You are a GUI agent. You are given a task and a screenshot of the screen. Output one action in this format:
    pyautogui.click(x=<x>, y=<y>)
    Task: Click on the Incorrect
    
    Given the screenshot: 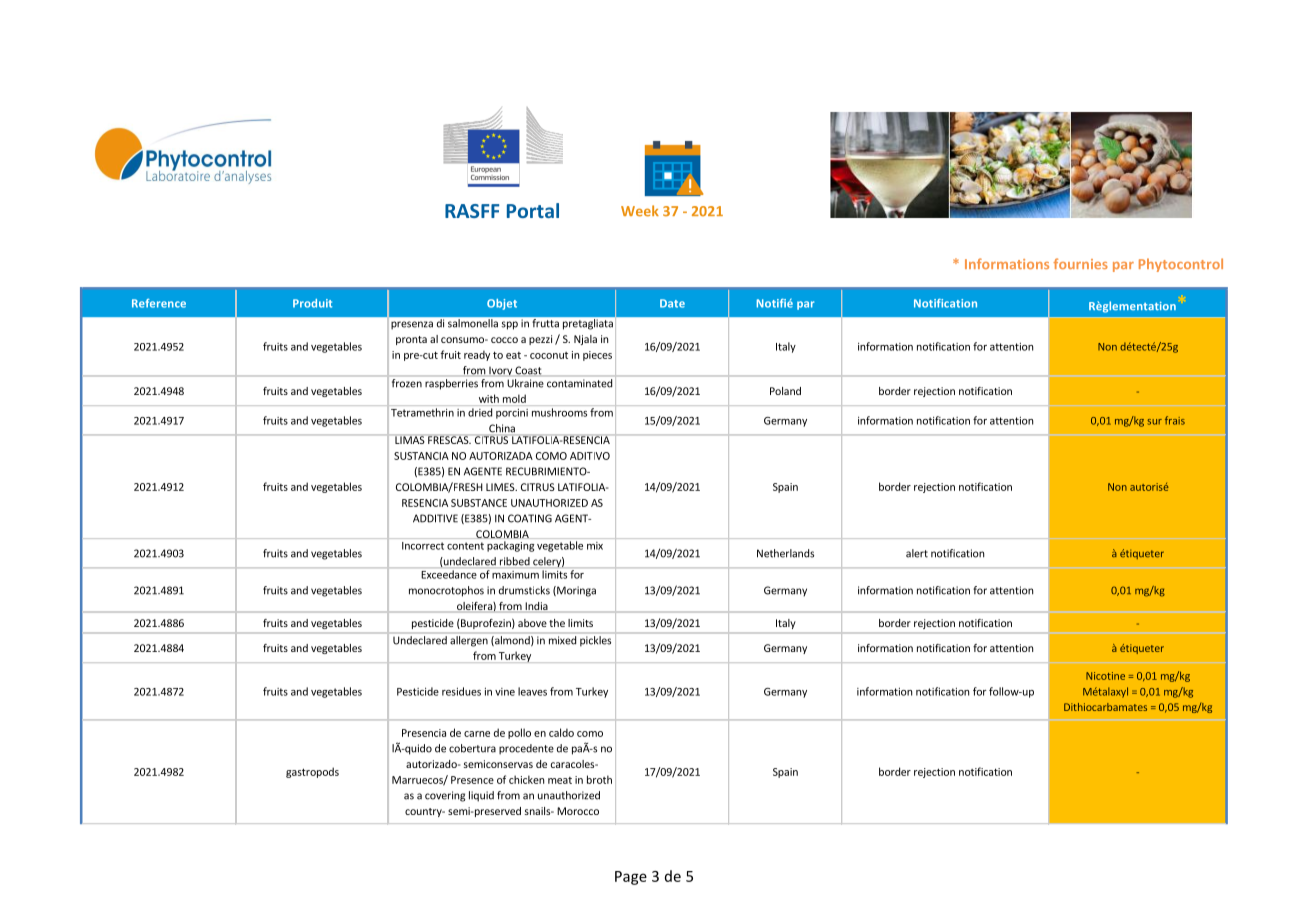 What is the action you would take?
    pyautogui.click(x=423, y=546)
